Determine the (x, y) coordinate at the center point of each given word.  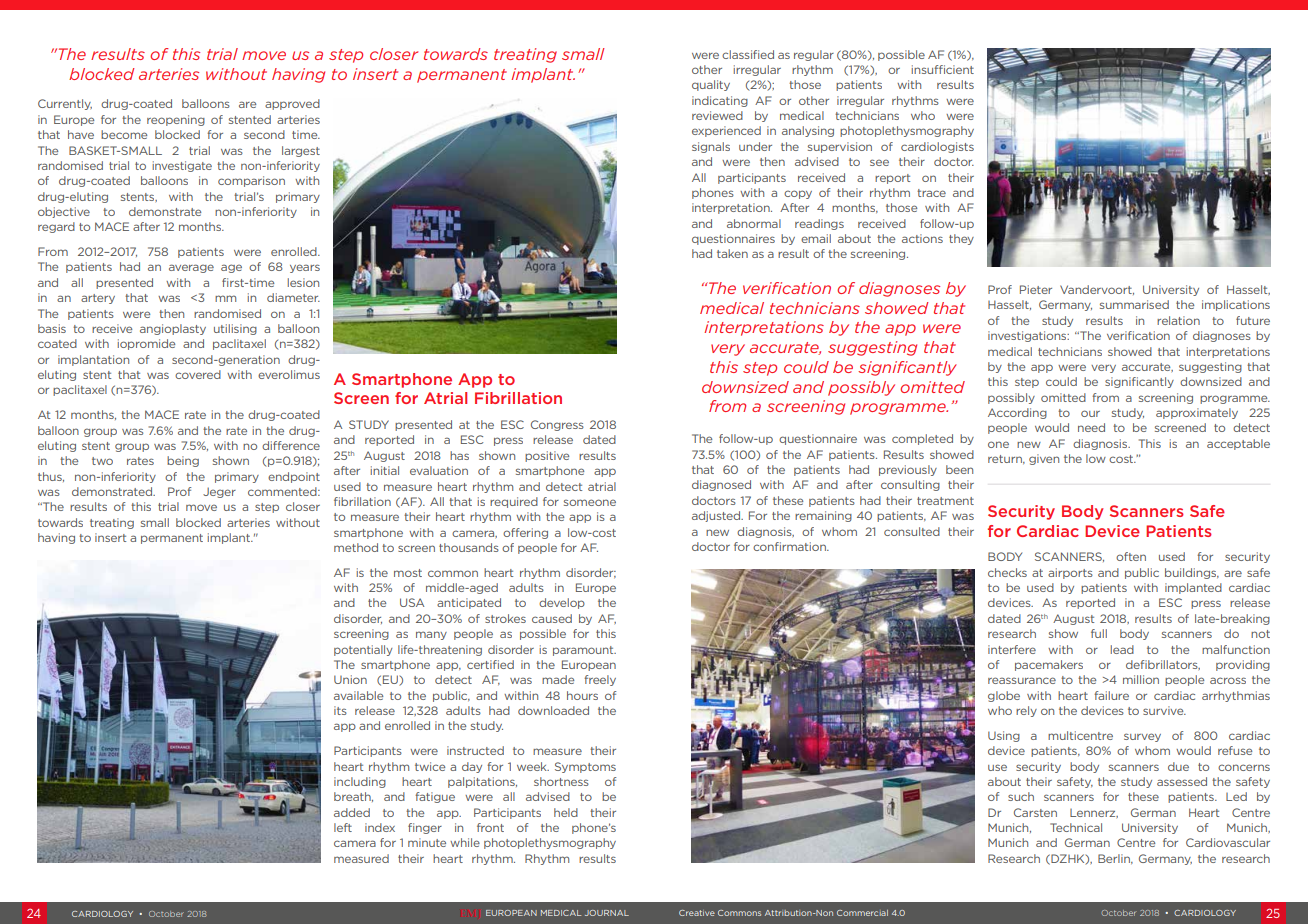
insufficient (943, 69)
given (1044, 459)
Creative (697, 913)
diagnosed (721, 485)
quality (711, 85)
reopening (176, 120)
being (183, 461)
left (343, 827)
